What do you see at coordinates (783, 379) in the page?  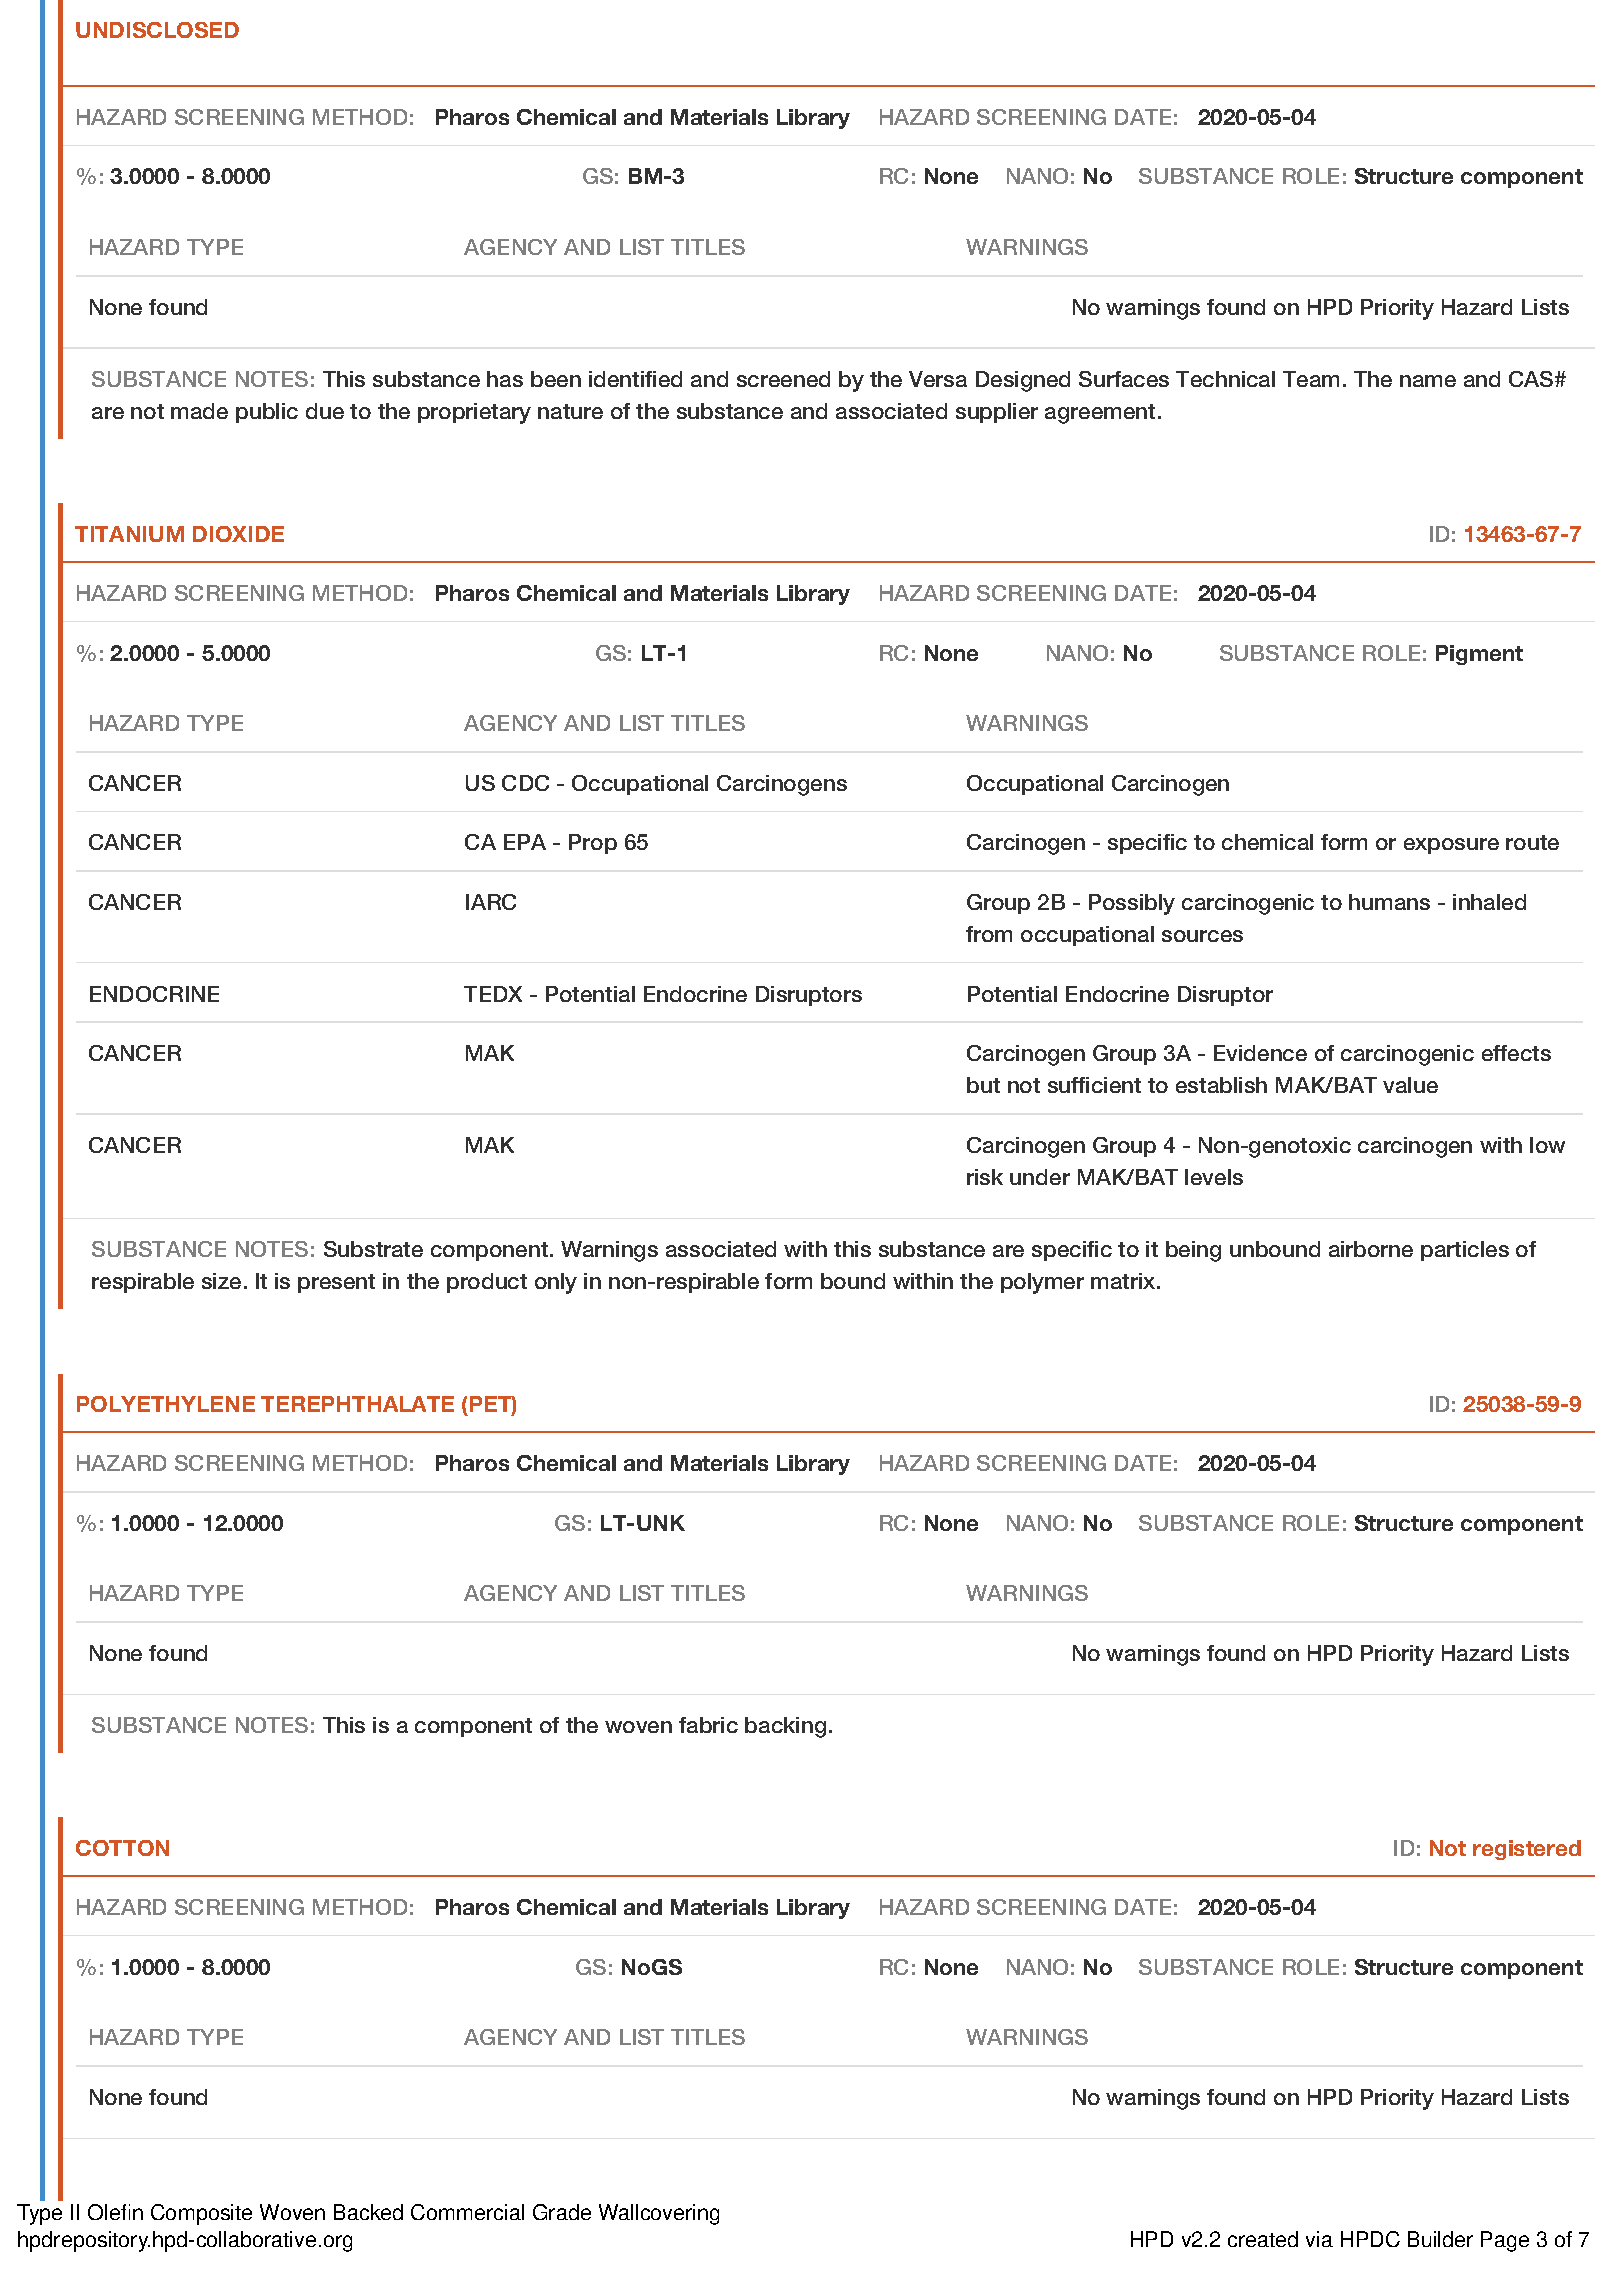 I see `screened` at bounding box center [783, 379].
